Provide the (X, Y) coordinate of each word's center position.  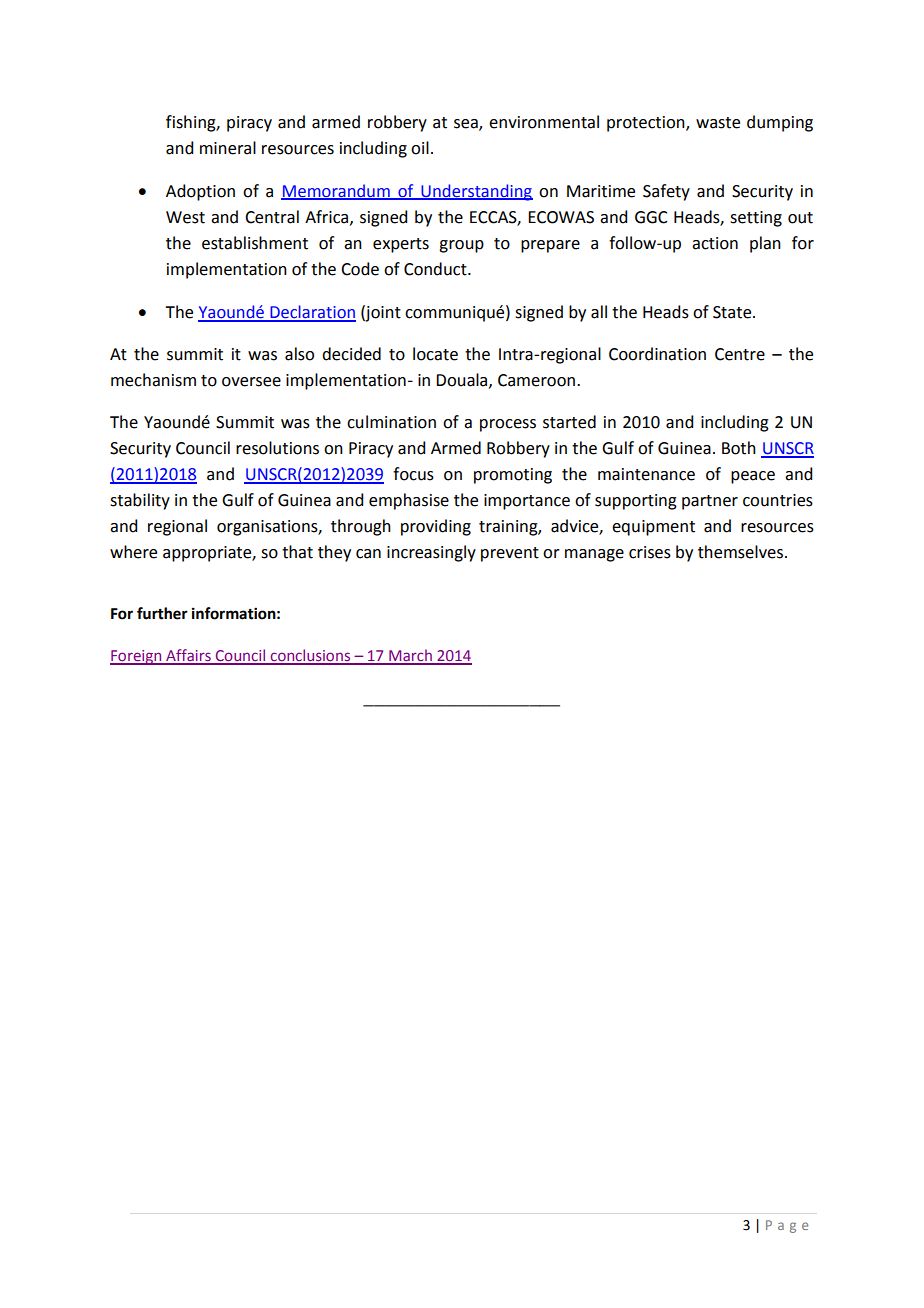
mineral (228, 148)
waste (718, 123)
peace (753, 477)
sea (467, 125)
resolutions (277, 448)
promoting (513, 476)
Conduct (436, 269)
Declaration (312, 313)
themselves (742, 552)
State (733, 312)
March (410, 656)
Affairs (188, 656)
